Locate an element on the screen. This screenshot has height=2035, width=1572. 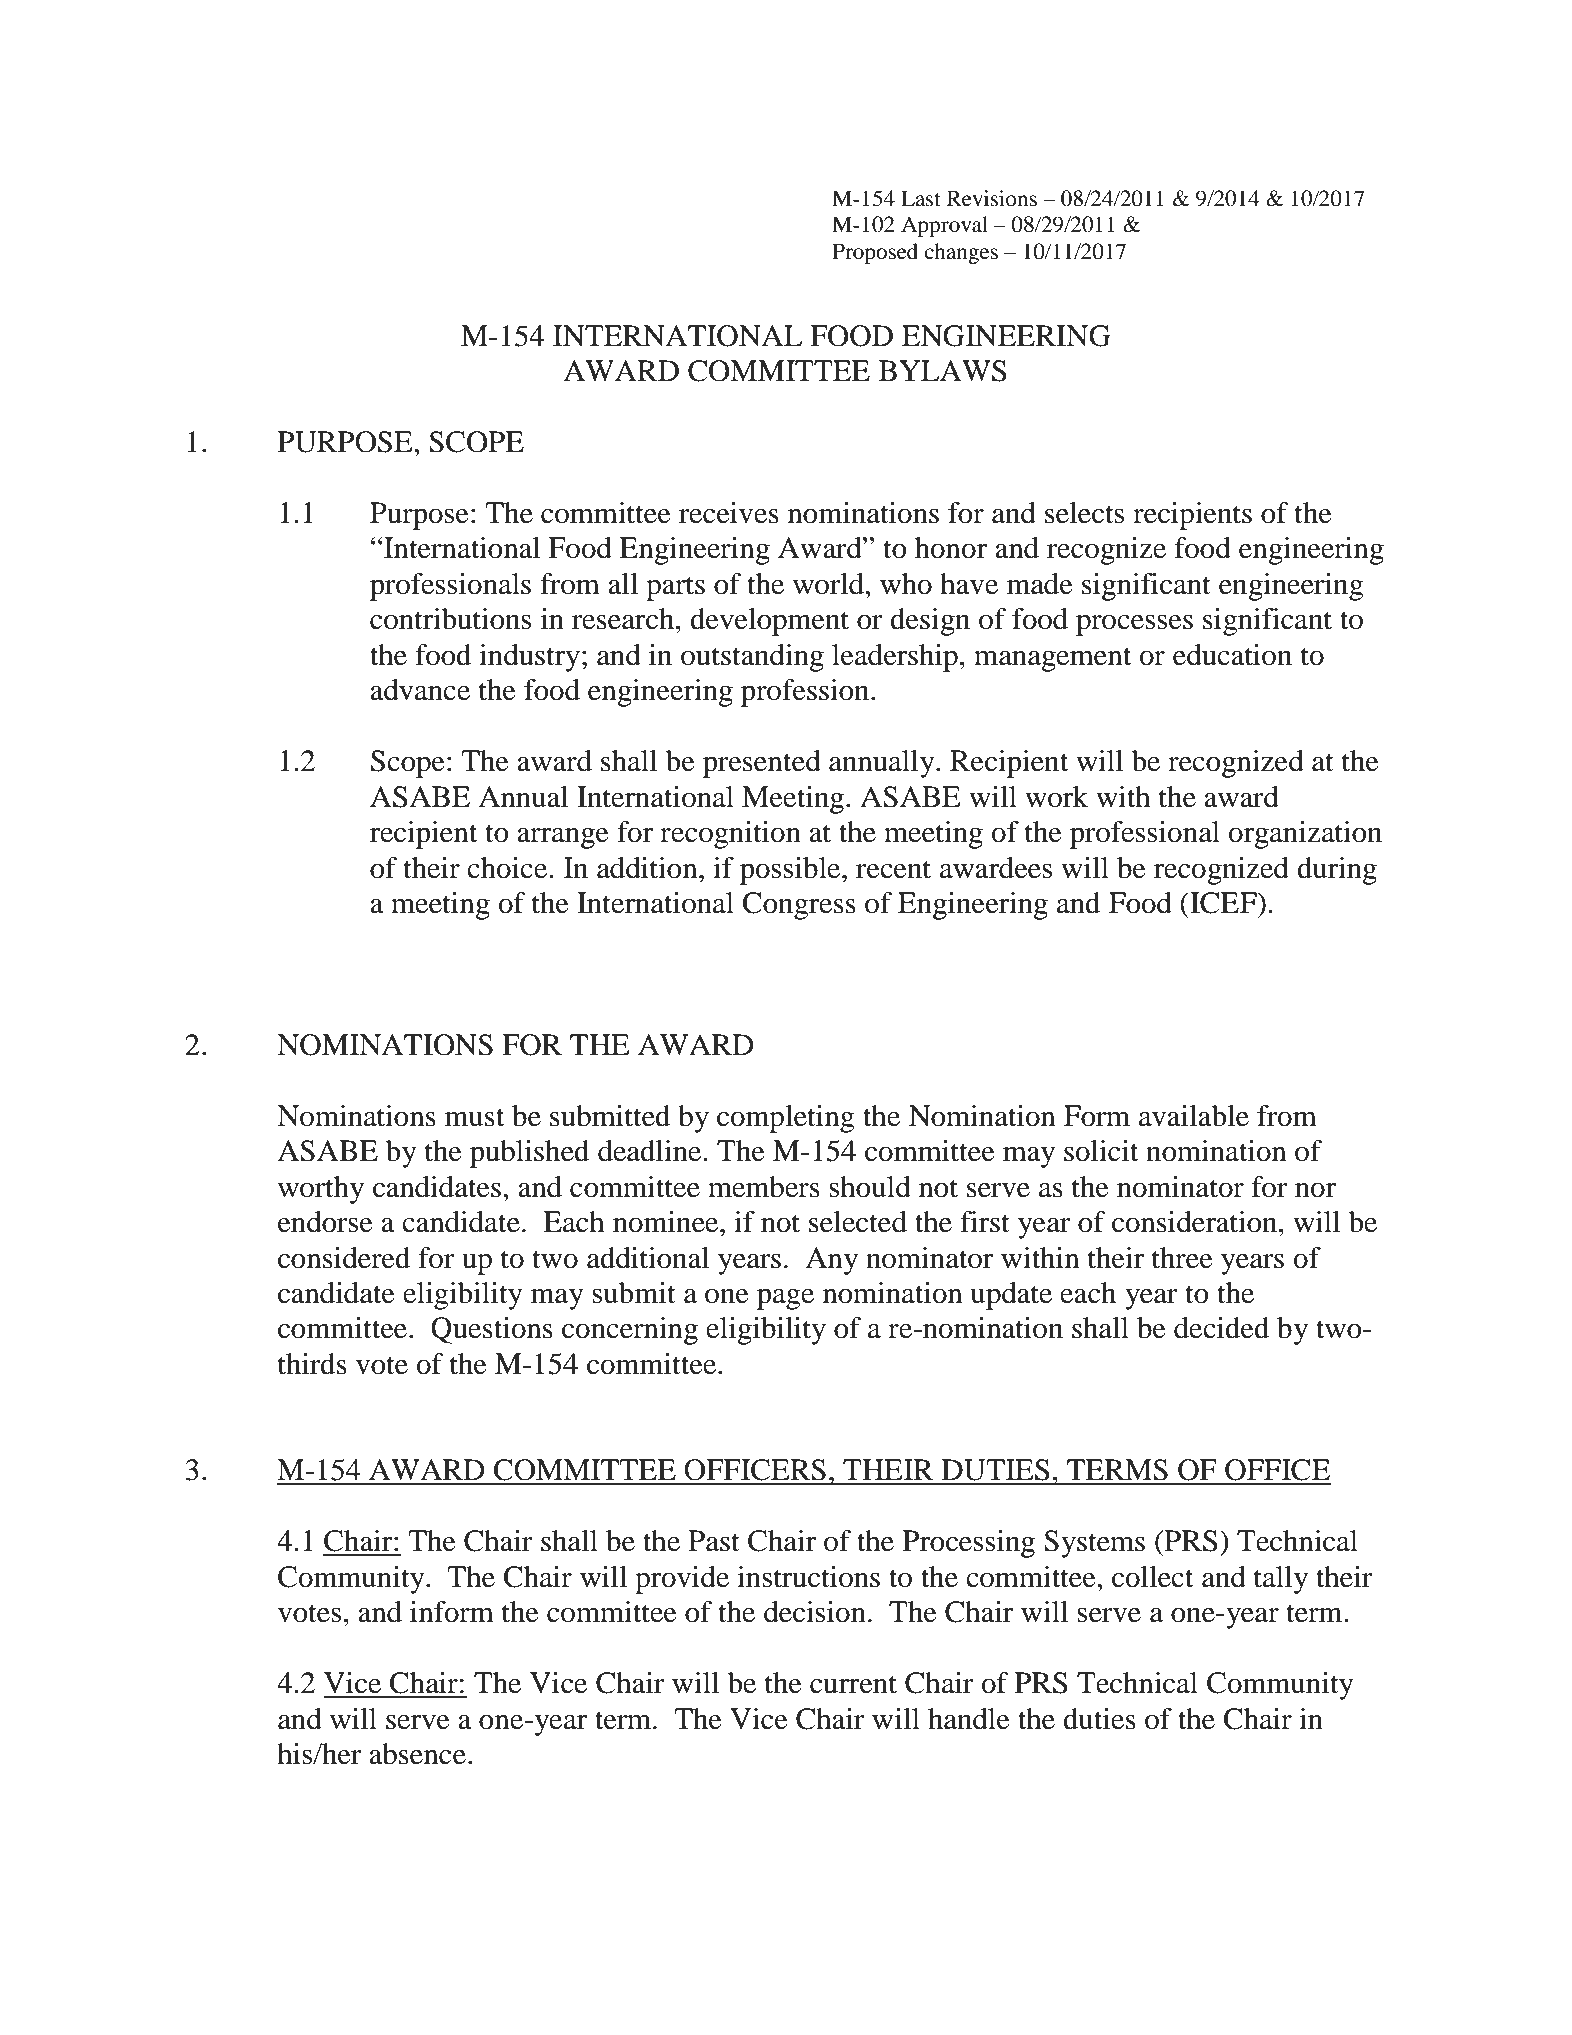
Congress is located at coordinates (799, 906).
